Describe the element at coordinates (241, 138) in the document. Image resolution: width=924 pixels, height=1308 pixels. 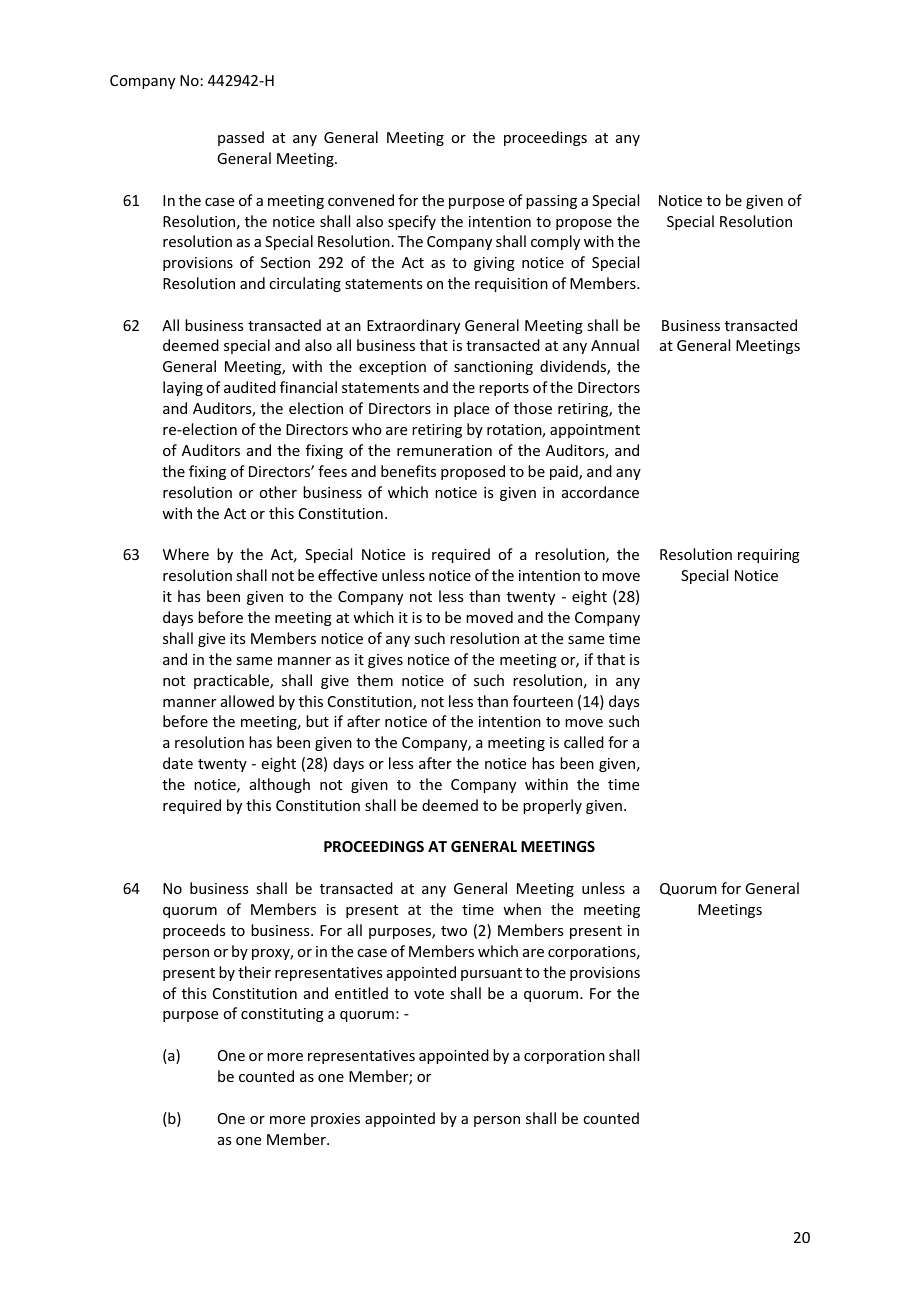
I see `passed` at that location.
